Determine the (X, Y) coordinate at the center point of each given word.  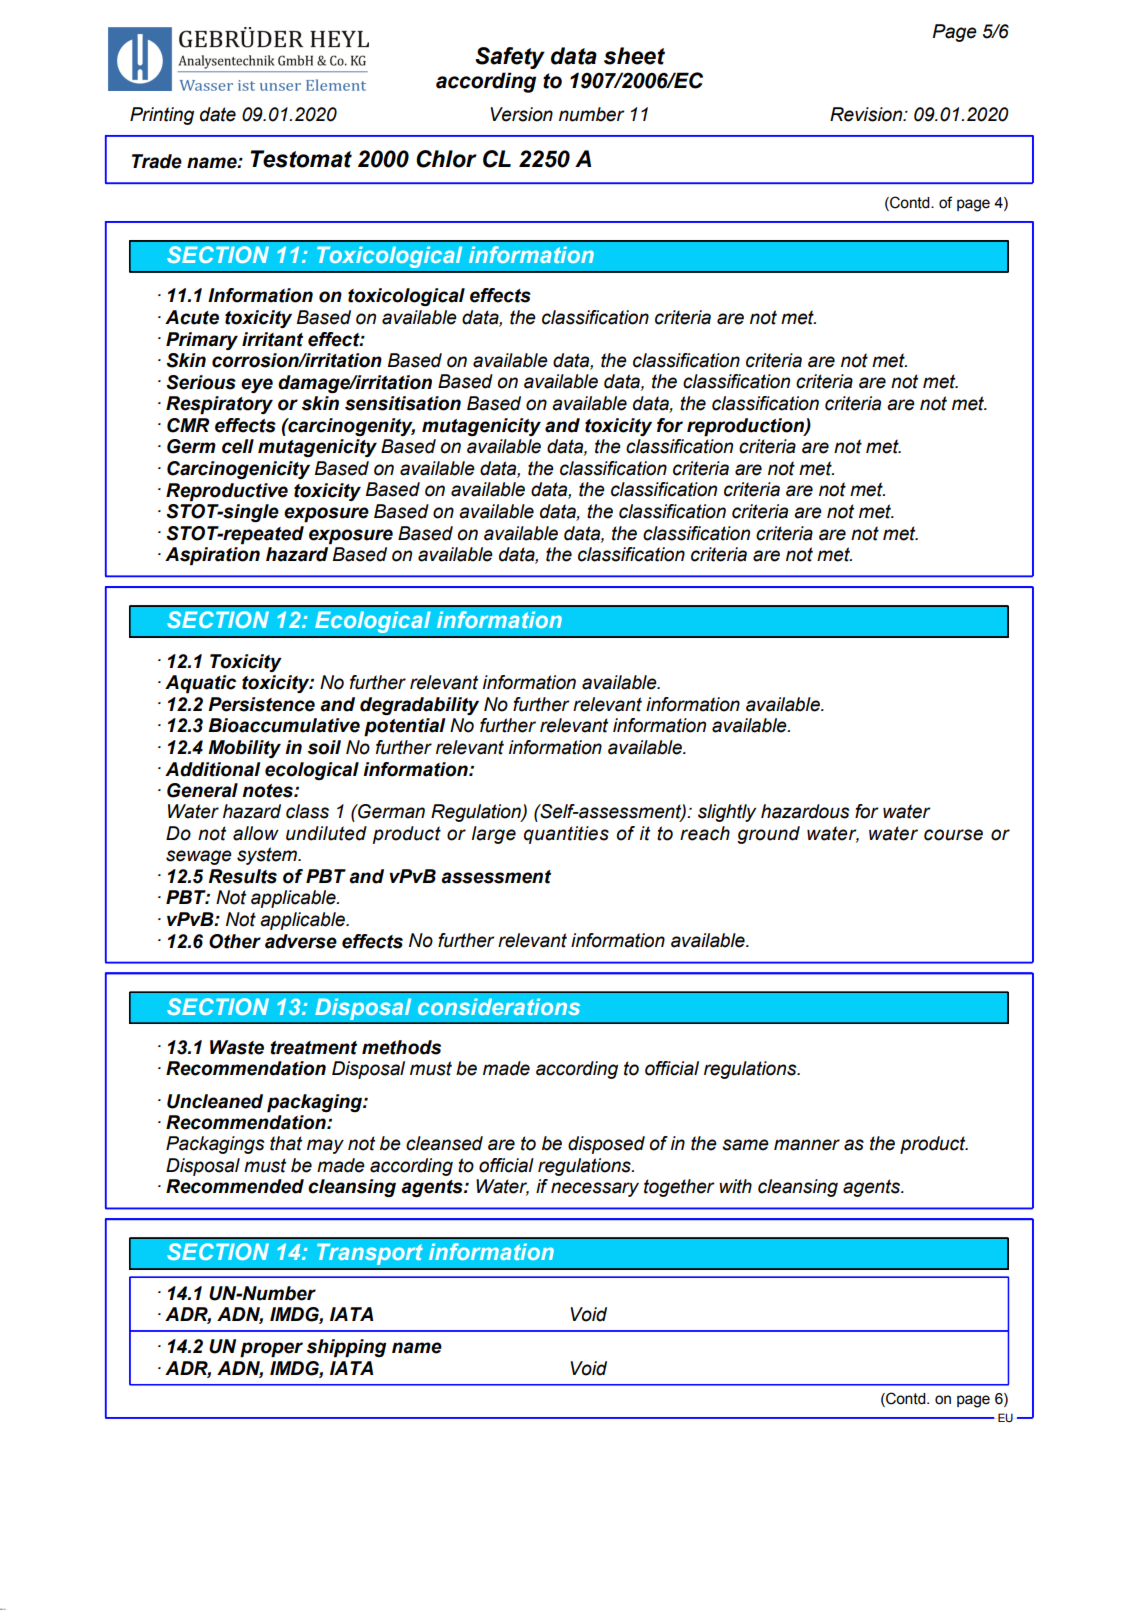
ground (768, 835)
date (218, 114)
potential (404, 727)
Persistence (261, 704)
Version (521, 114)
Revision (867, 114)
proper (271, 1350)
